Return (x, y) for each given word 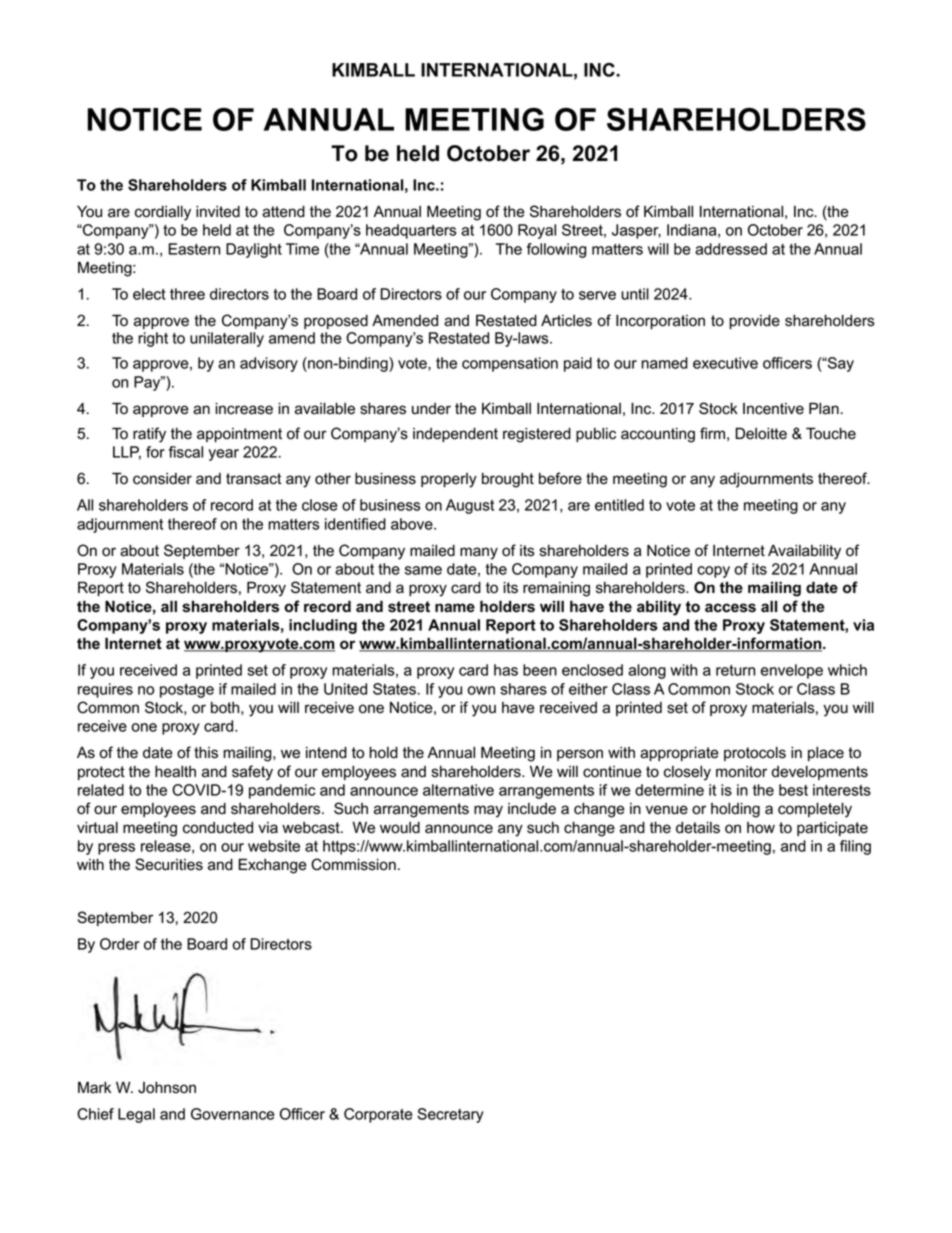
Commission (353, 864)
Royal (537, 231)
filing (855, 847)
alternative (458, 790)
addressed (731, 249)
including (323, 626)
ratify (149, 435)
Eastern (194, 249)
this (206, 753)
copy (713, 572)
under (431, 409)
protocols (755, 754)
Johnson (167, 1088)
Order (120, 944)
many (479, 553)
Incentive (773, 409)
